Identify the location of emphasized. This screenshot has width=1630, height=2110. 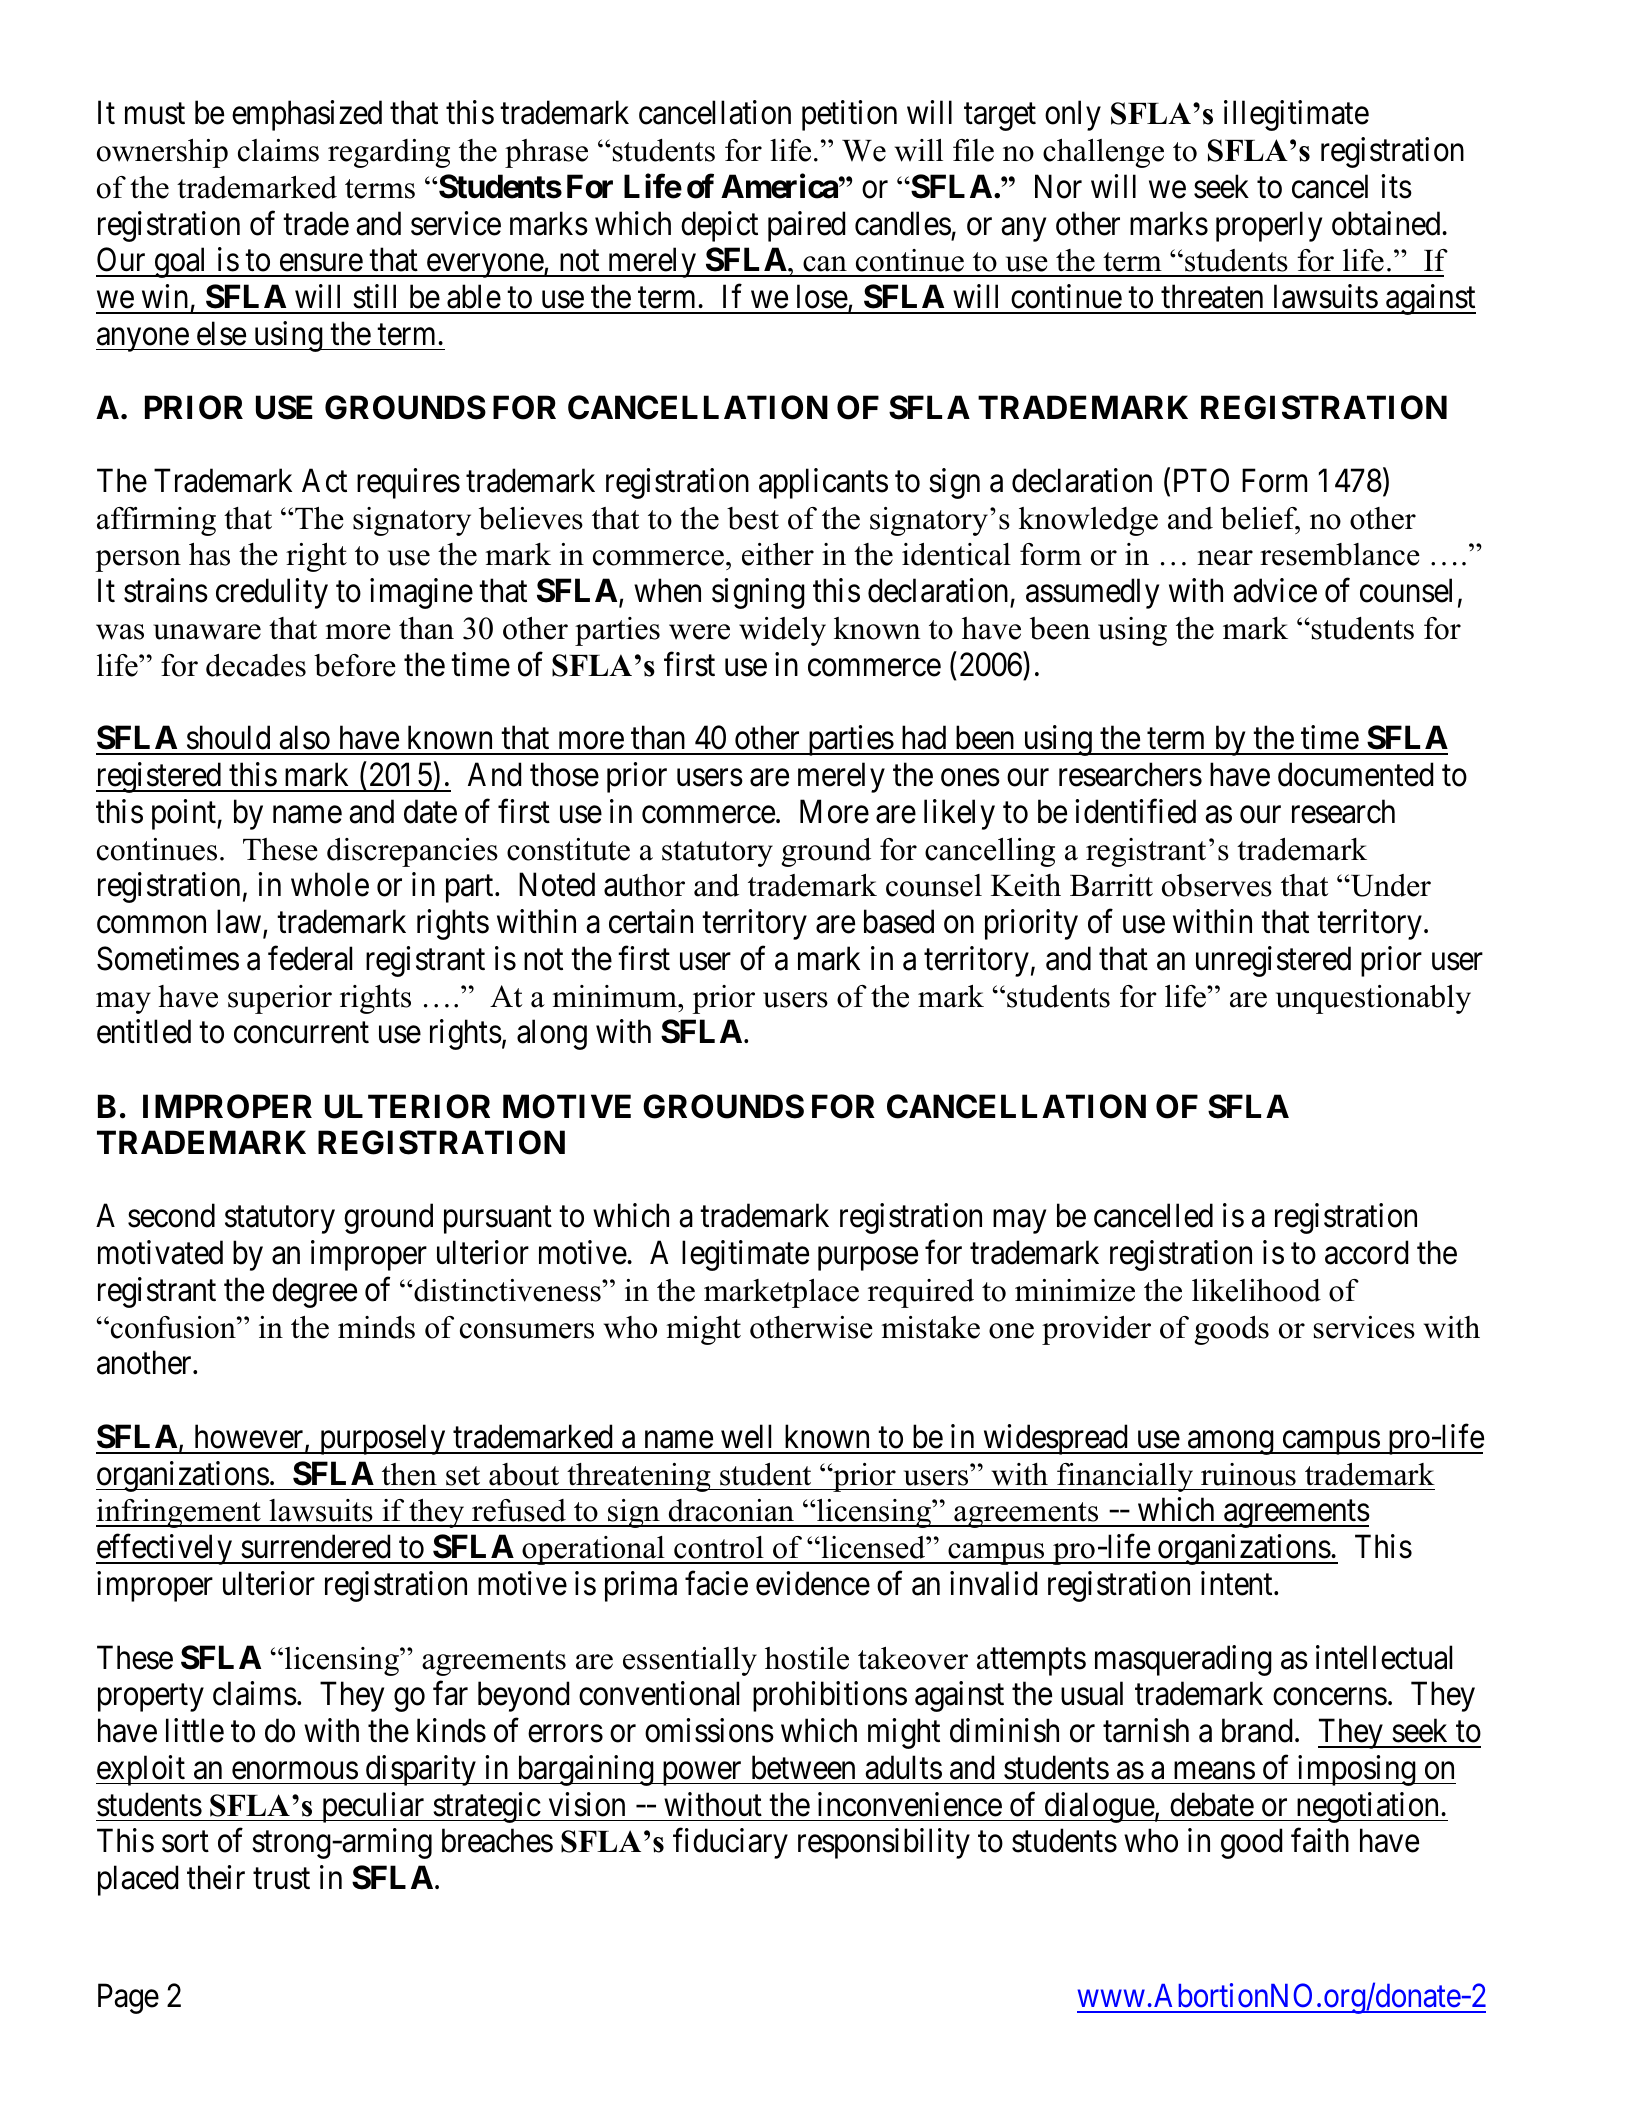
(307, 115).
